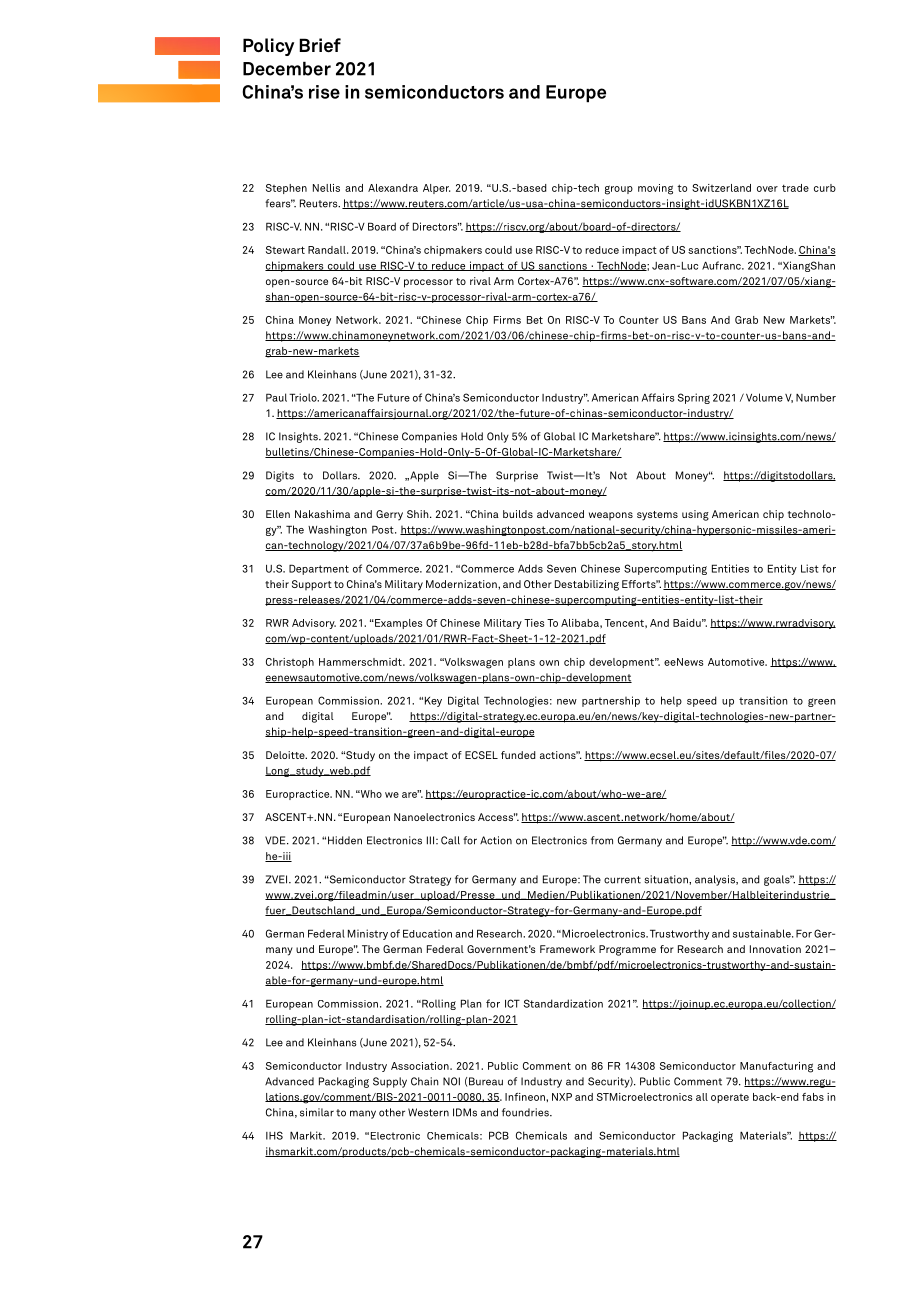  What do you see at coordinates (518, 514) in the page?
I see `builds` at bounding box center [518, 514].
